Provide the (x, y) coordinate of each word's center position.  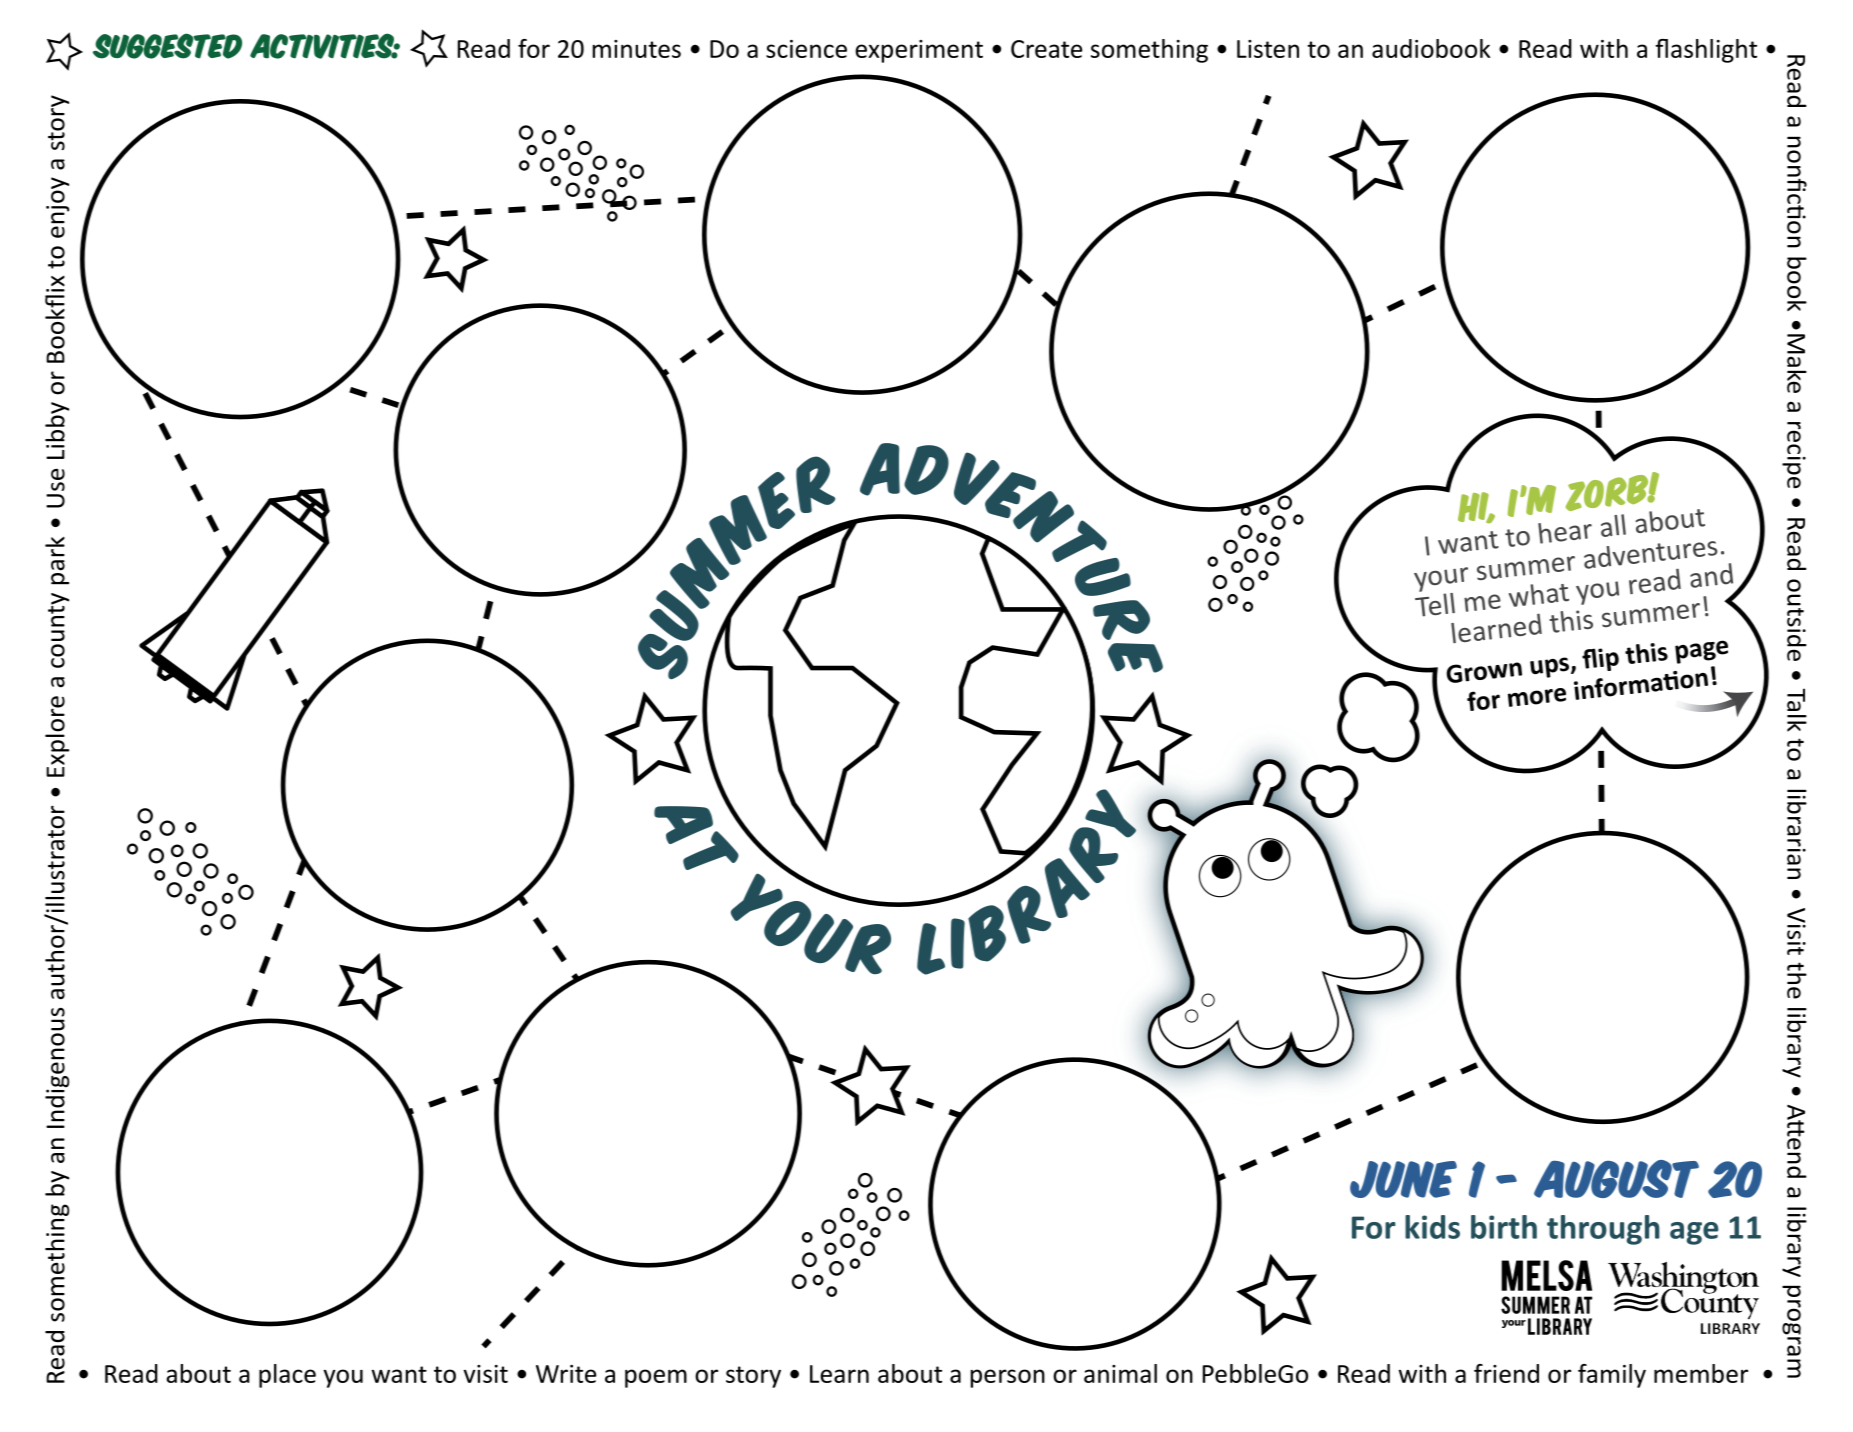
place (287, 1376)
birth (1504, 1227)
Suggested (167, 46)
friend (1506, 1373)
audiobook (1431, 48)
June (1403, 1179)
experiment (919, 51)
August (1616, 1179)
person (1008, 1378)
